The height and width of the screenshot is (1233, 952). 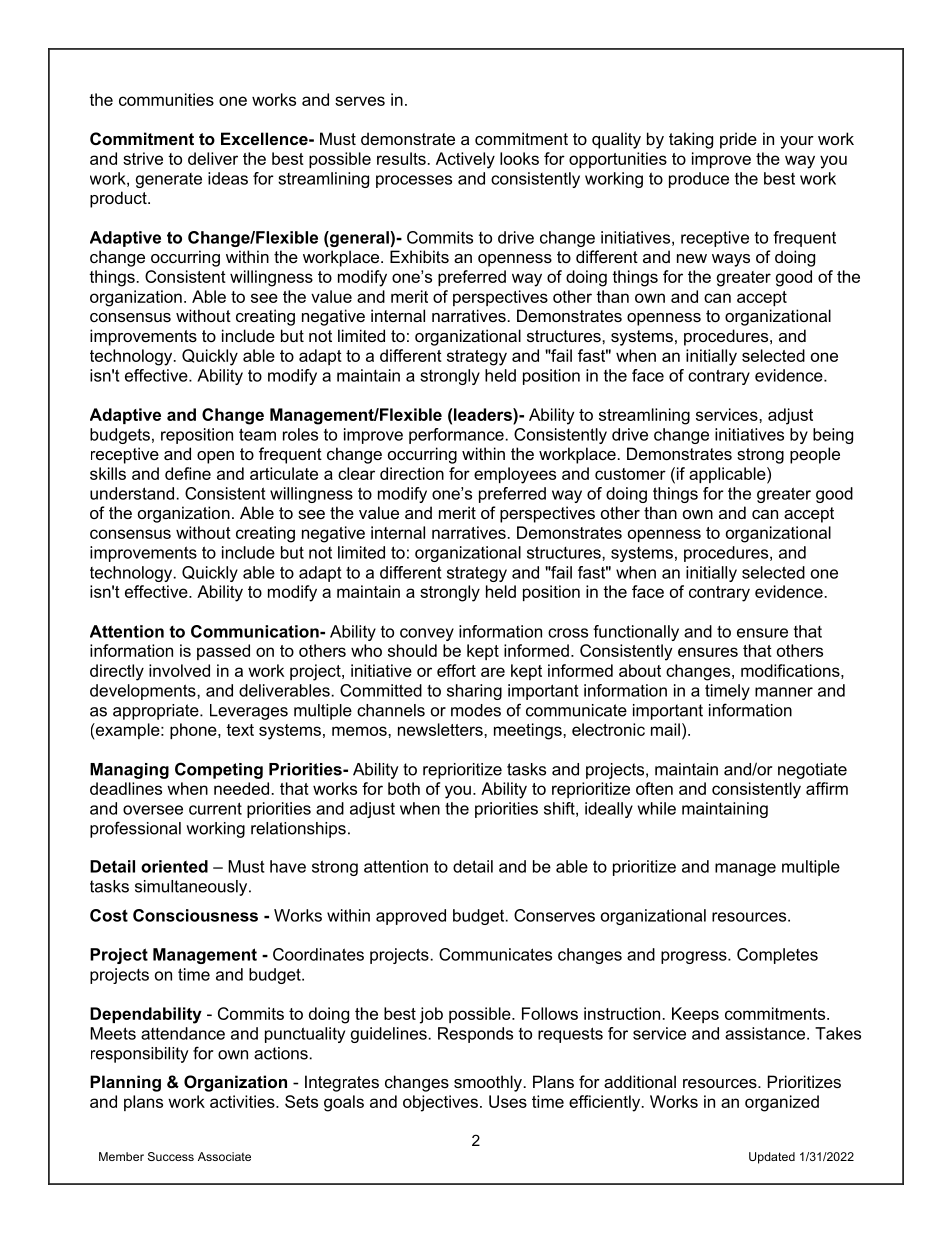 What do you see at coordinates (738, 140) in the screenshot?
I see `pride` at bounding box center [738, 140].
